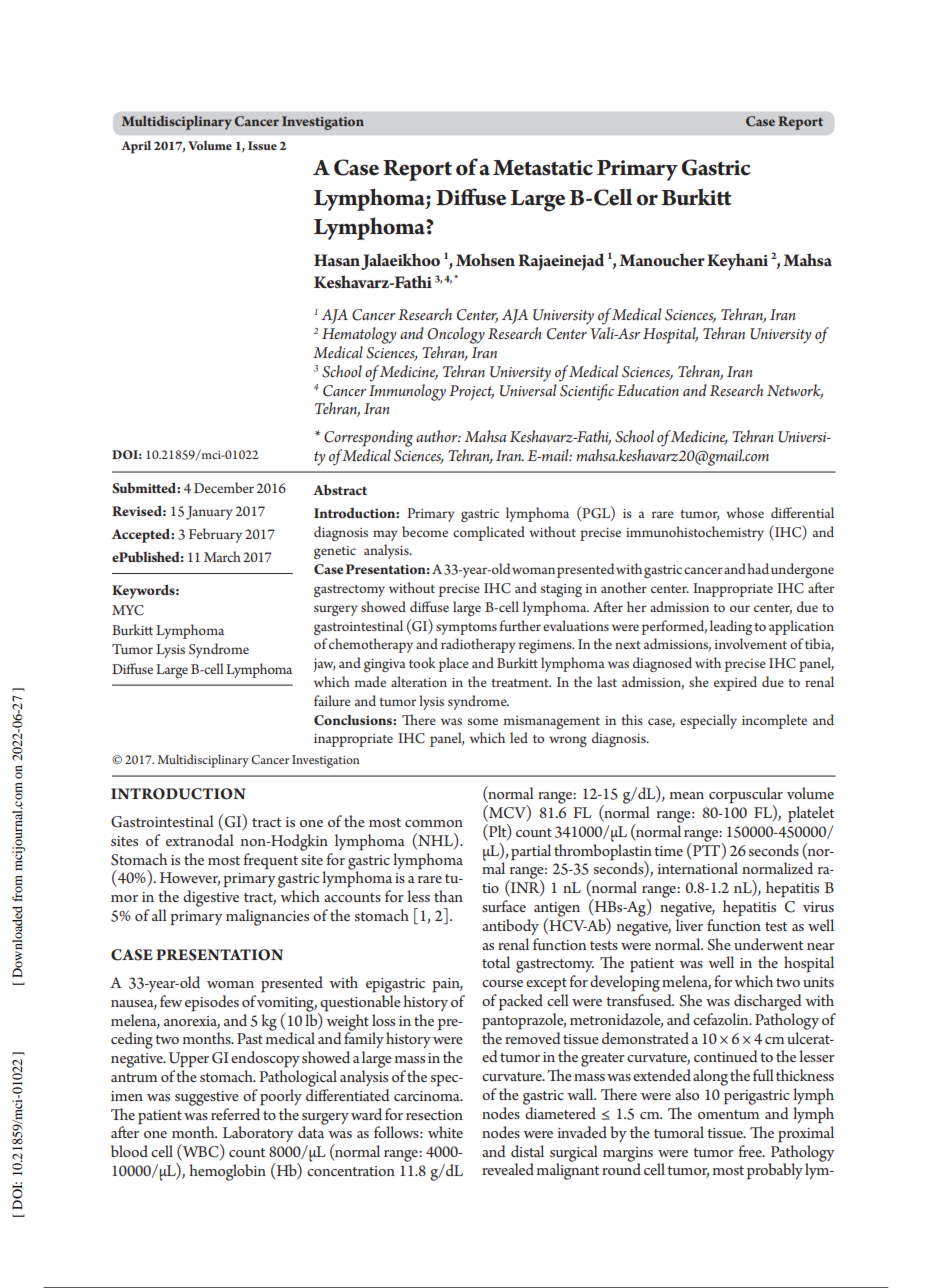 The width and height of the screenshot is (932, 1288). Describe the element at coordinates (471, 393) in the screenshot. I see `Project` at that location.
